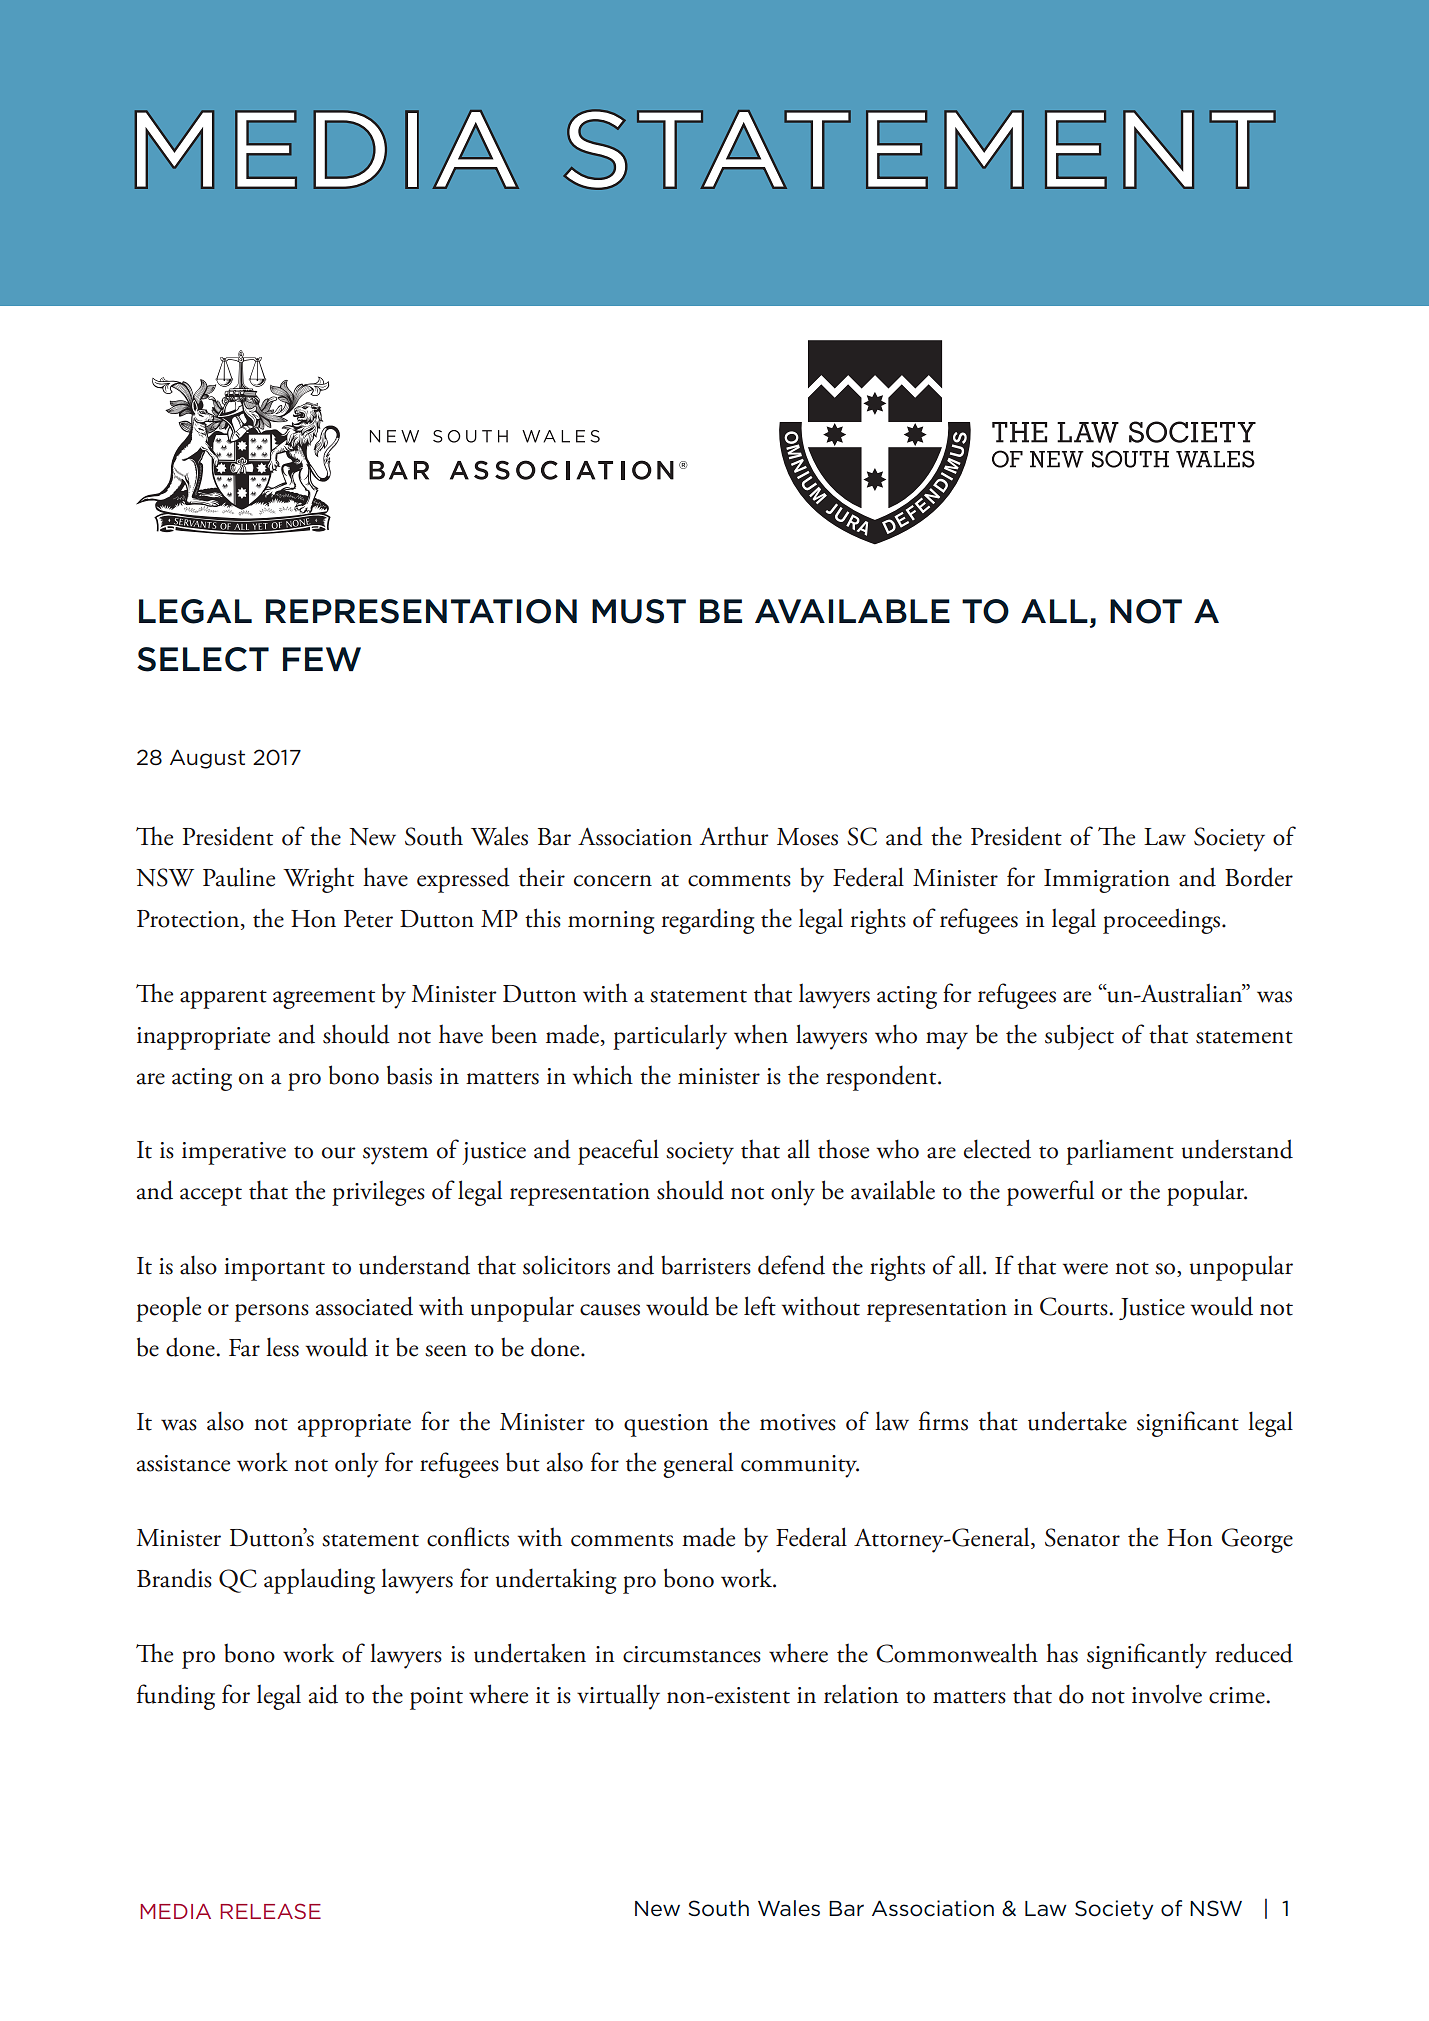 This image has height=2021, width=1429. What do you see at coordinates (708, 921) in the image?
I see `regarding` at bounding box center [708, 921].
